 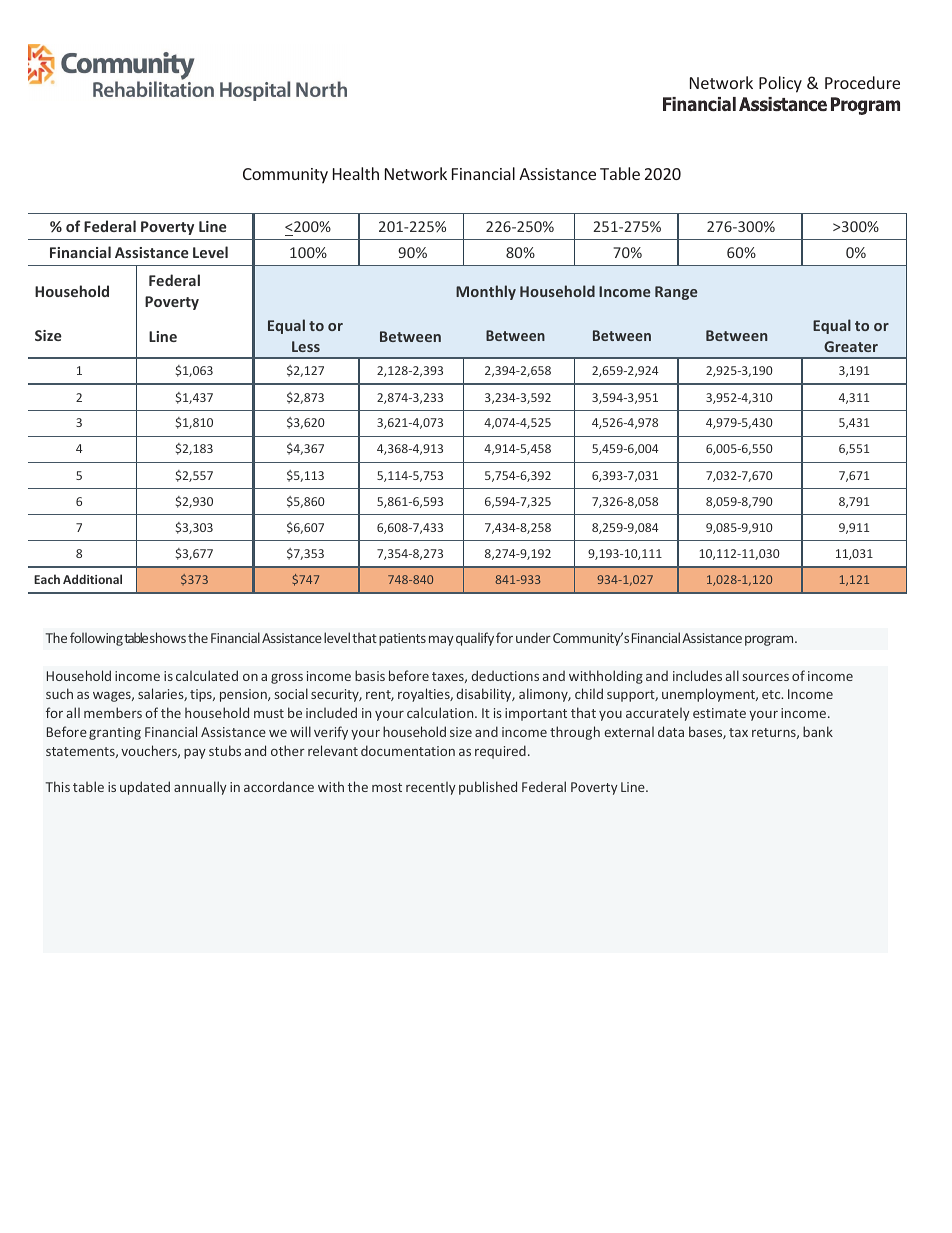 I want to click on updated, so click(x=145, y=788).
